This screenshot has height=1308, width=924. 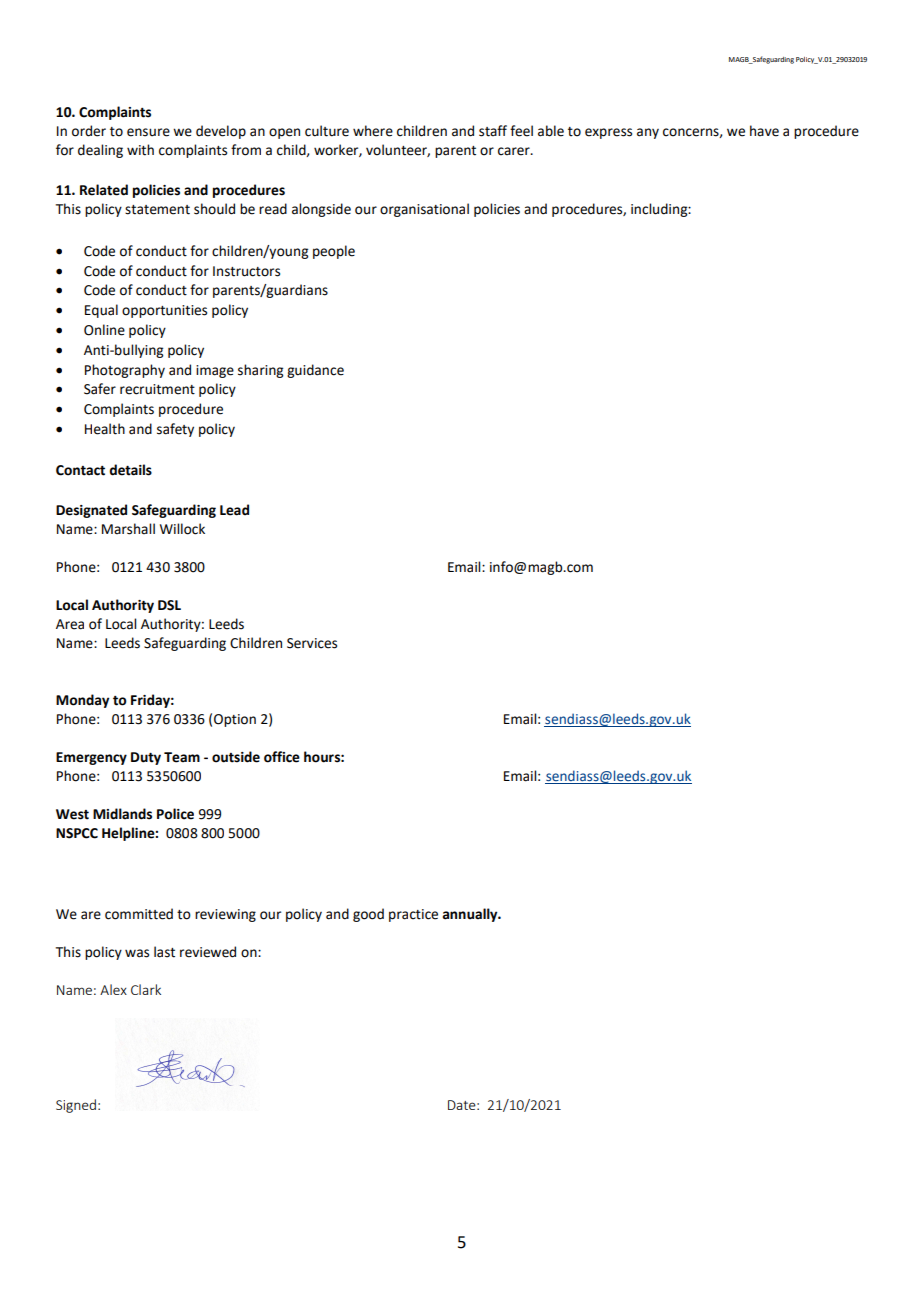 What do you see at coordinates (282, 757) in the screenshot?
I see `office` at bounding box center [282, 757].
